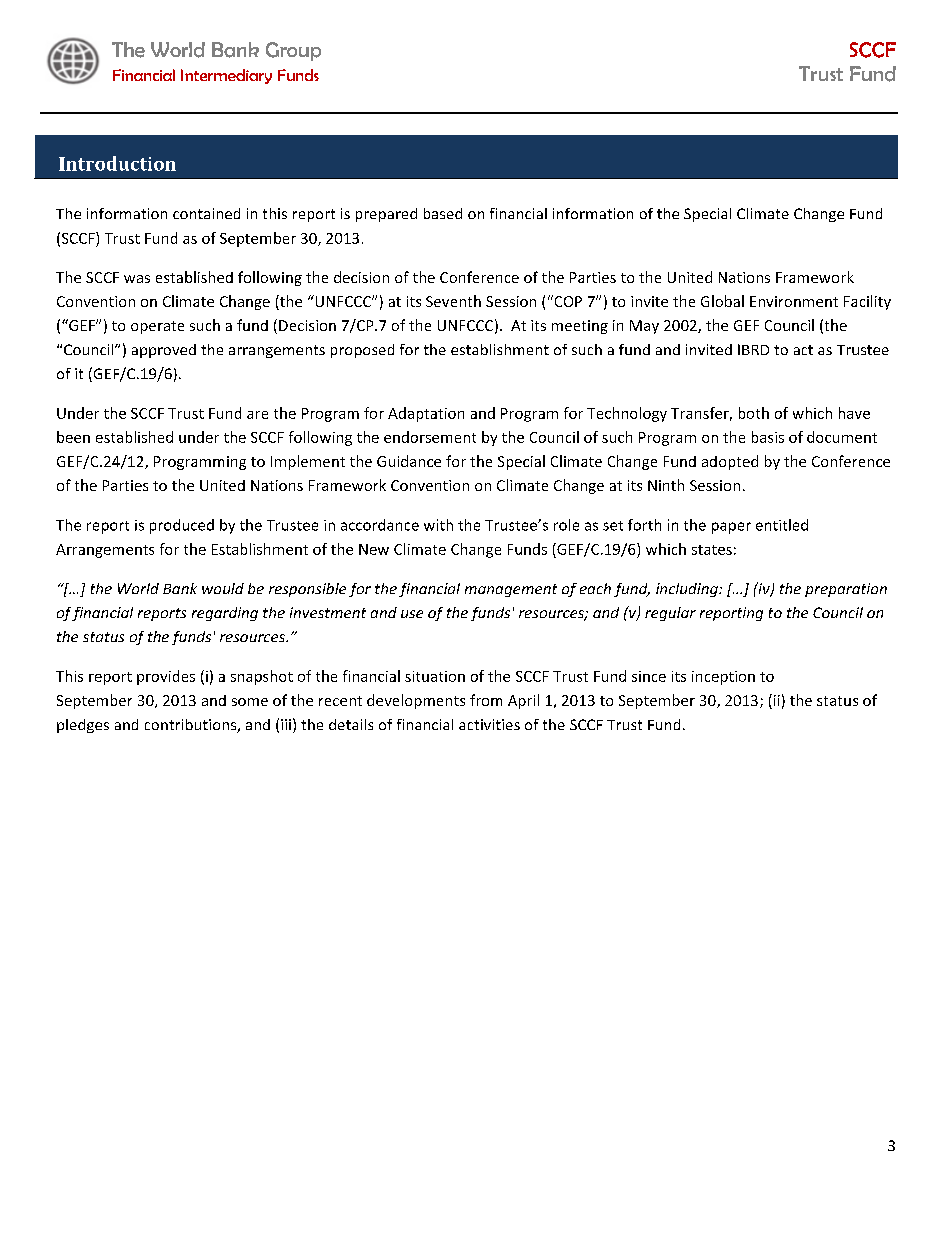  Describe the element at coordinates (754, 413) in the page. I see `both` at that location.
